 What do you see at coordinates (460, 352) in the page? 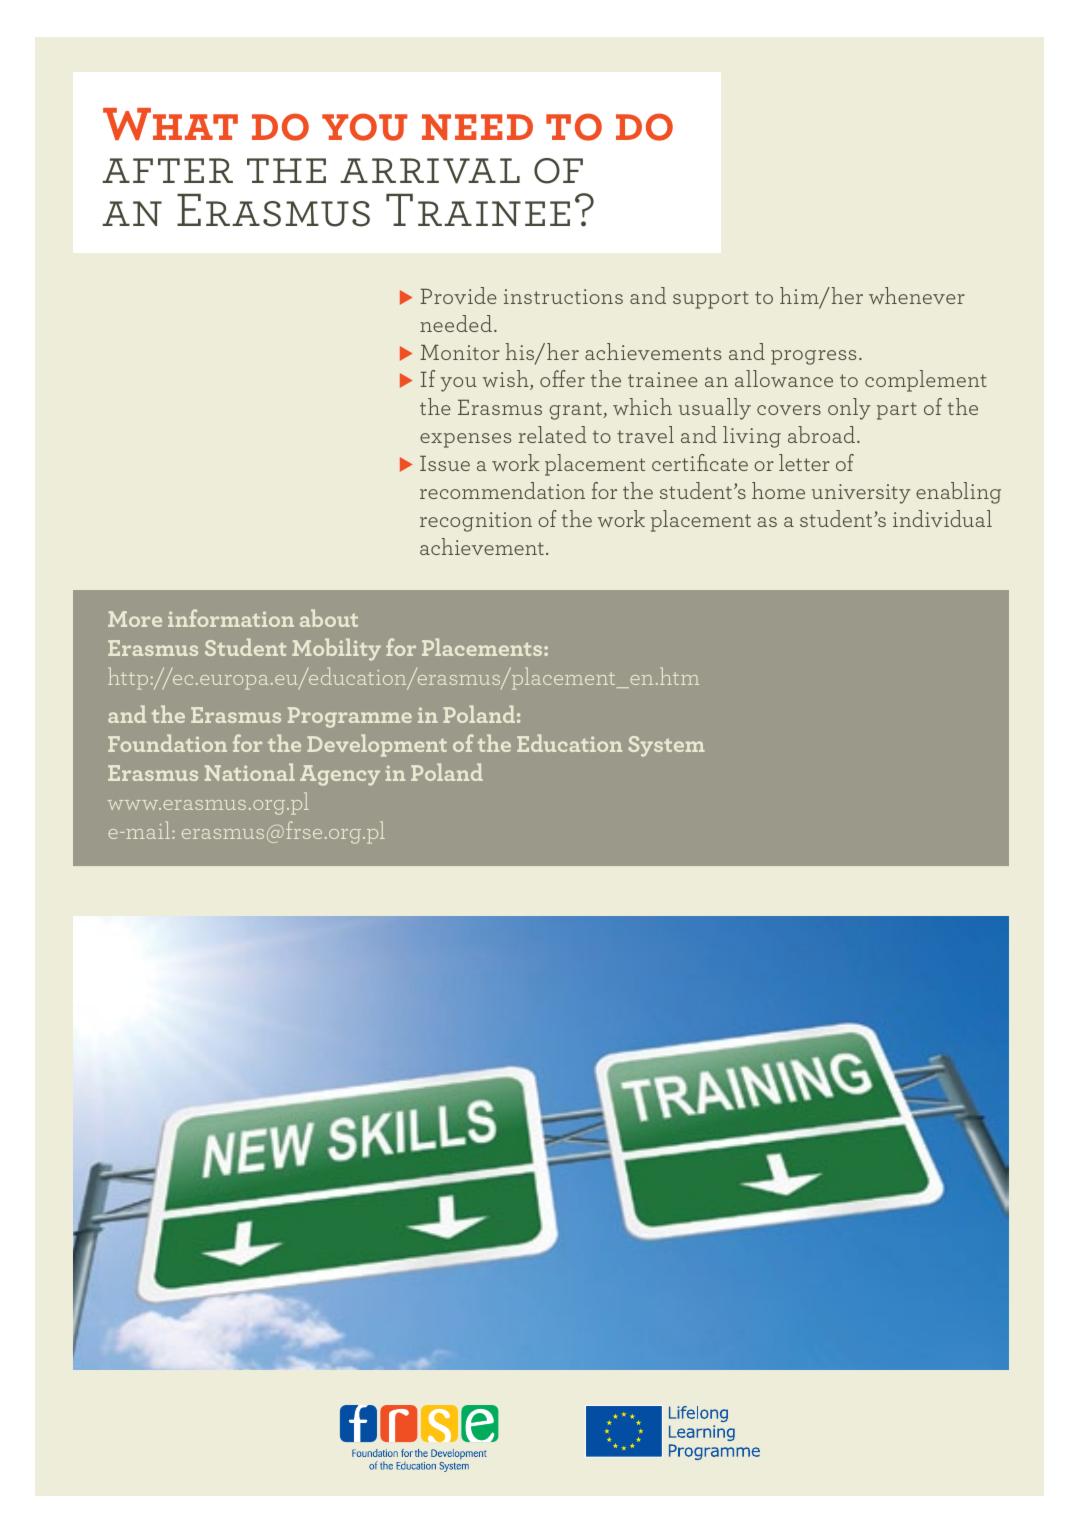
I see `Monitor` at bounding box center [460, 352].
